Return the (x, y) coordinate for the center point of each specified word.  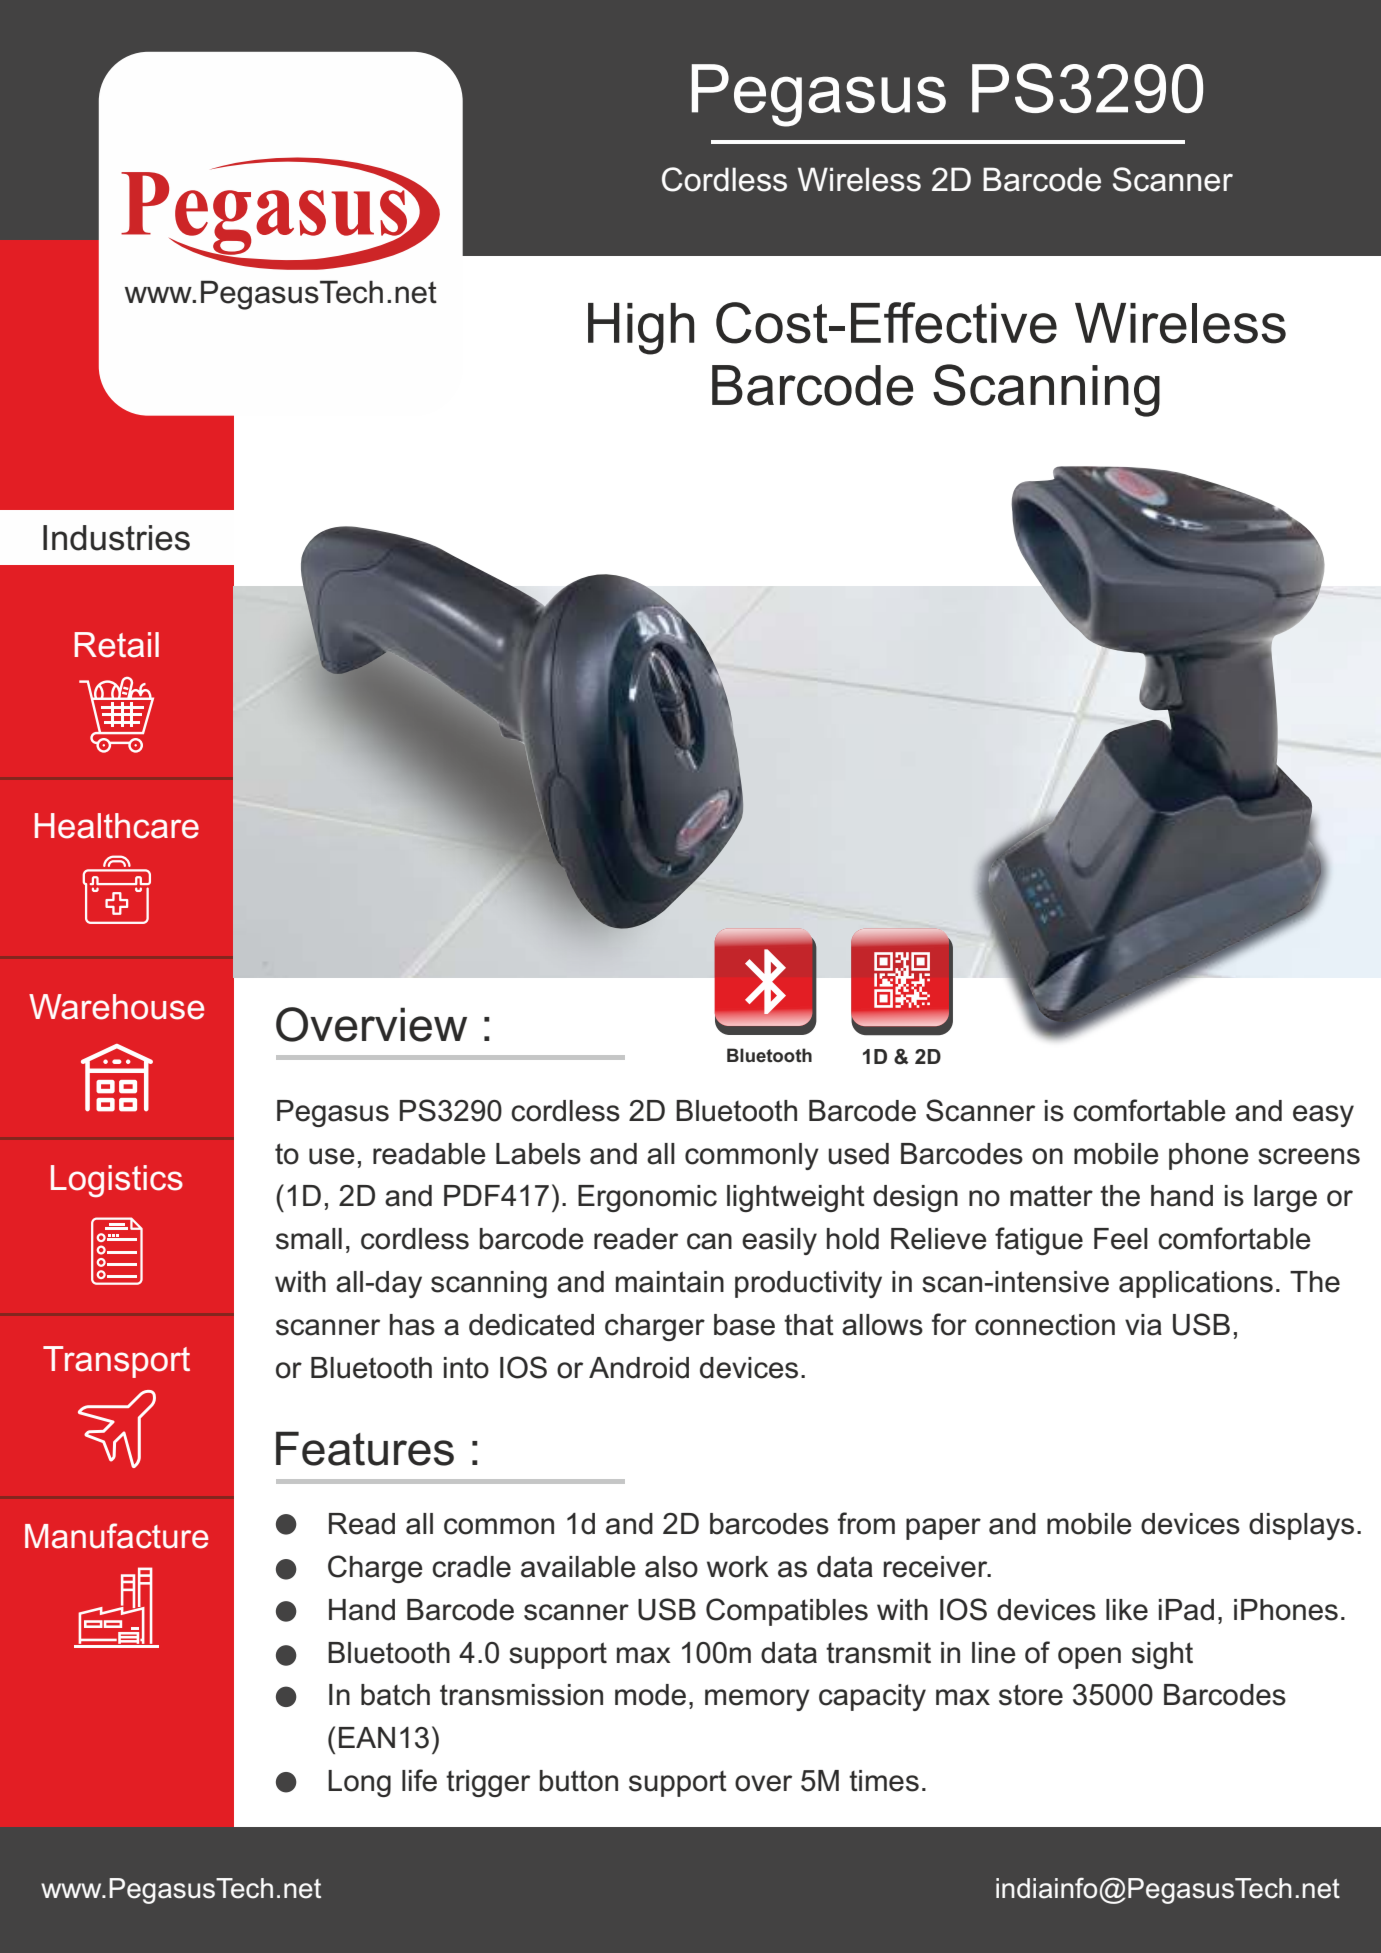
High (641, 329)
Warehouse (116, 1007)
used (859, 1154)
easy (1323, 1116)
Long (359, 1783)
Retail (116, 645)
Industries (116, 538)
